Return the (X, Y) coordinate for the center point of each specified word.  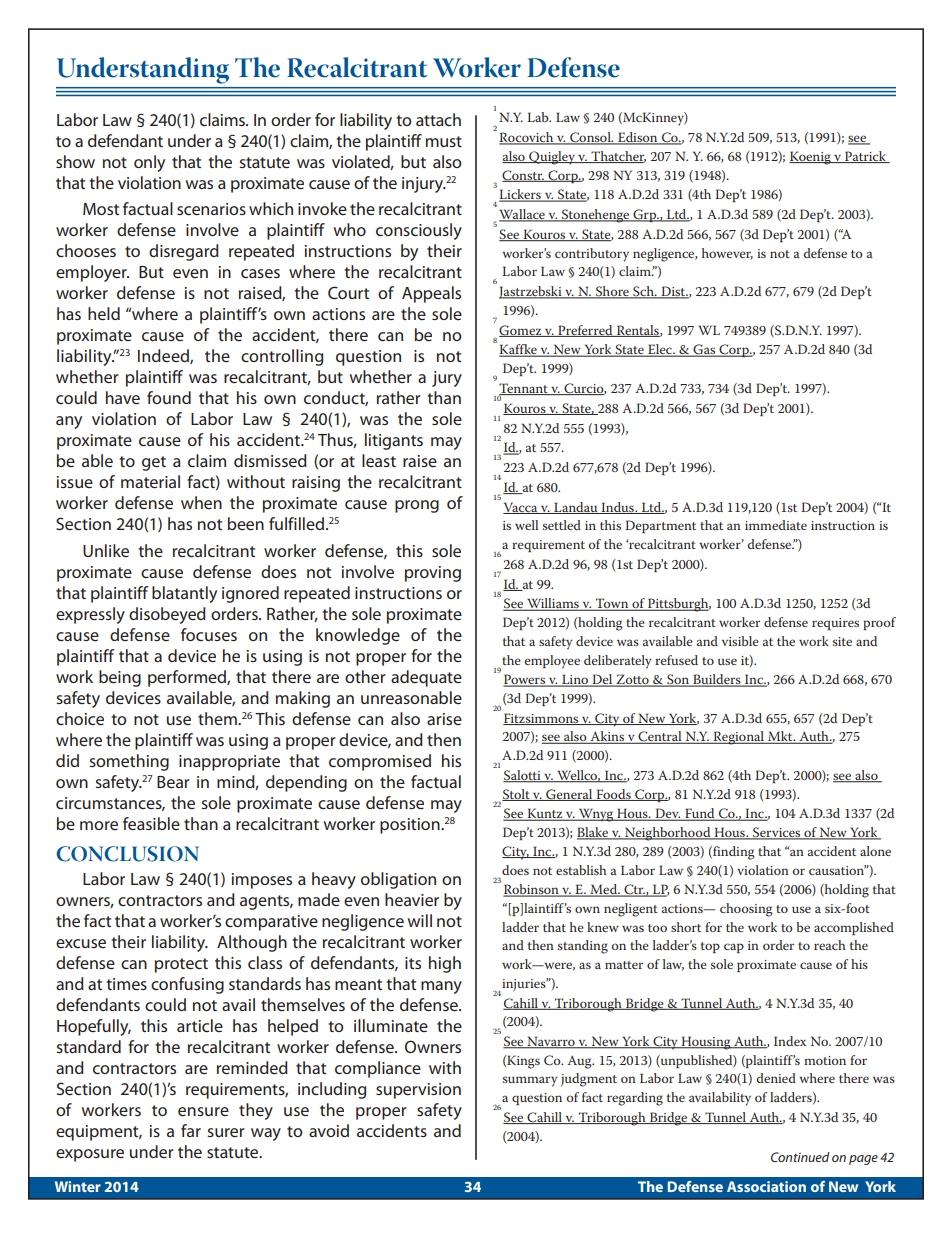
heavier (412, 899)
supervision (418, 1091)
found (169, 397)
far (191, 1130)
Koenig (811, 158)
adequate (426, 678)
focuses (209, 634)
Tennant (524, 389)
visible (740, 641)
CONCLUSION (128, 854)
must (444, 141)
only (149, 163)
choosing (746, 910)
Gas (704, 350)
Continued (800, 1157)
